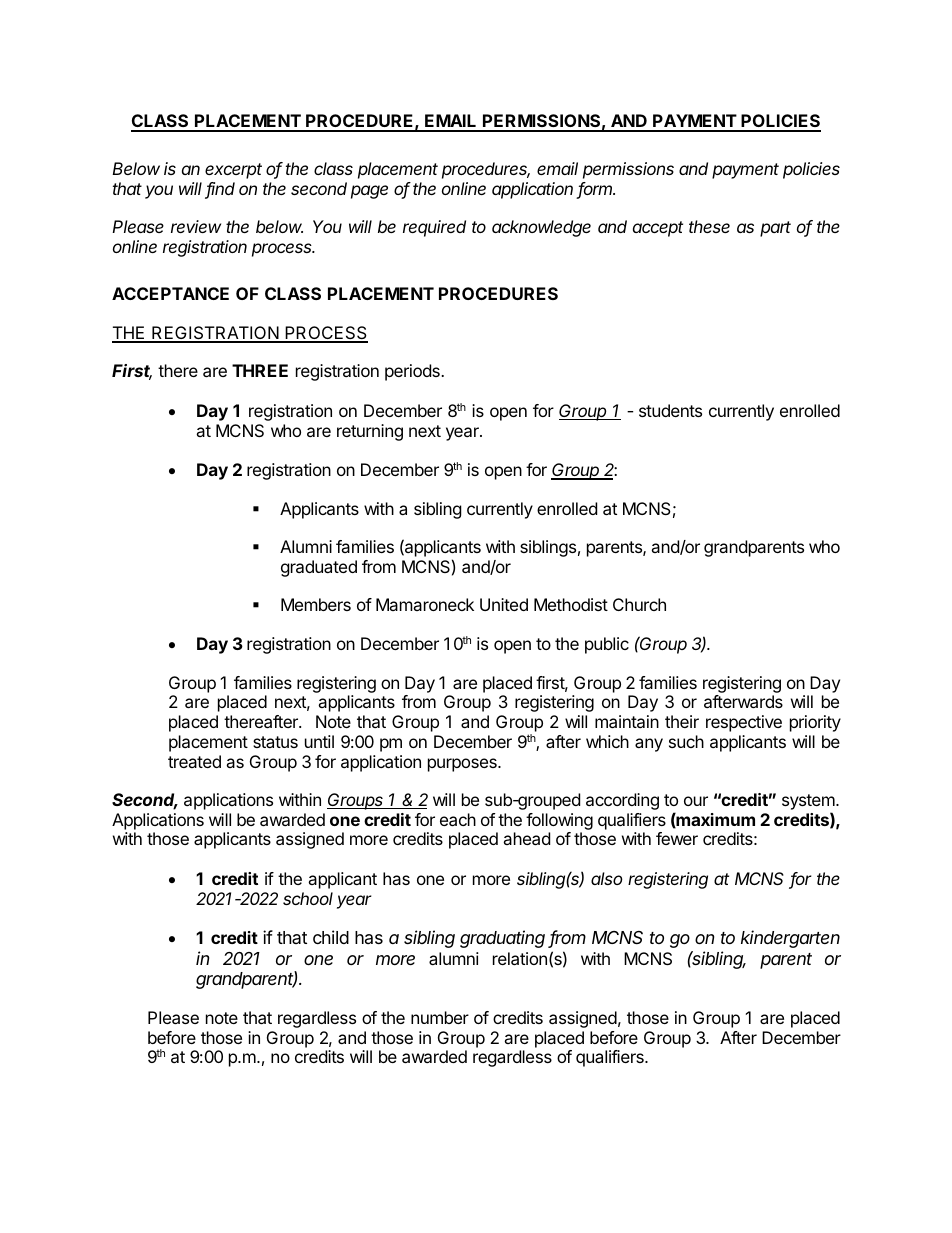 The height and width of the screenshot is (1233, 952). Describe the element at coordinates (670, 410) in the screenshot. I see `students` at that location.
